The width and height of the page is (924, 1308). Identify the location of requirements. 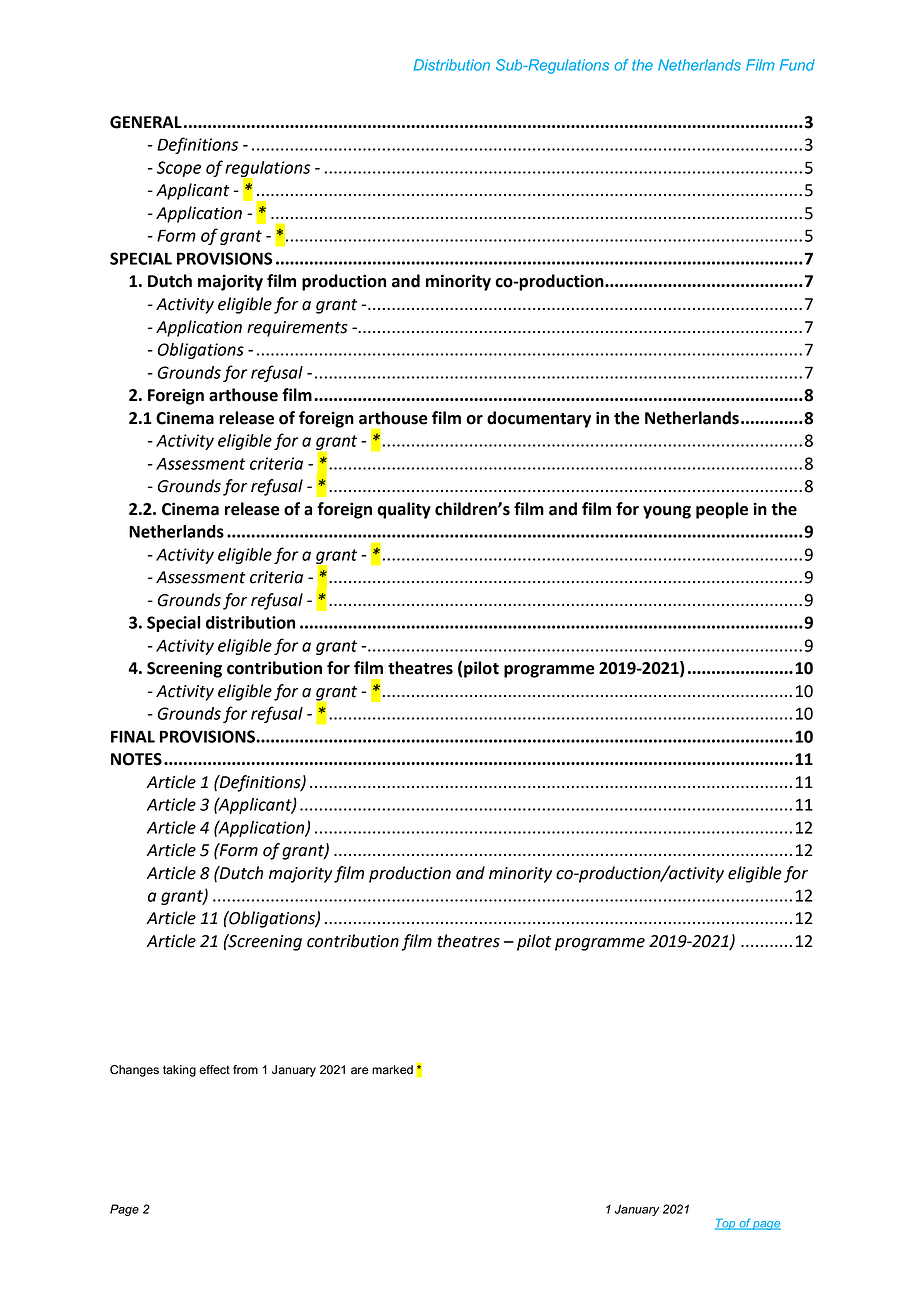
(297, 329).
